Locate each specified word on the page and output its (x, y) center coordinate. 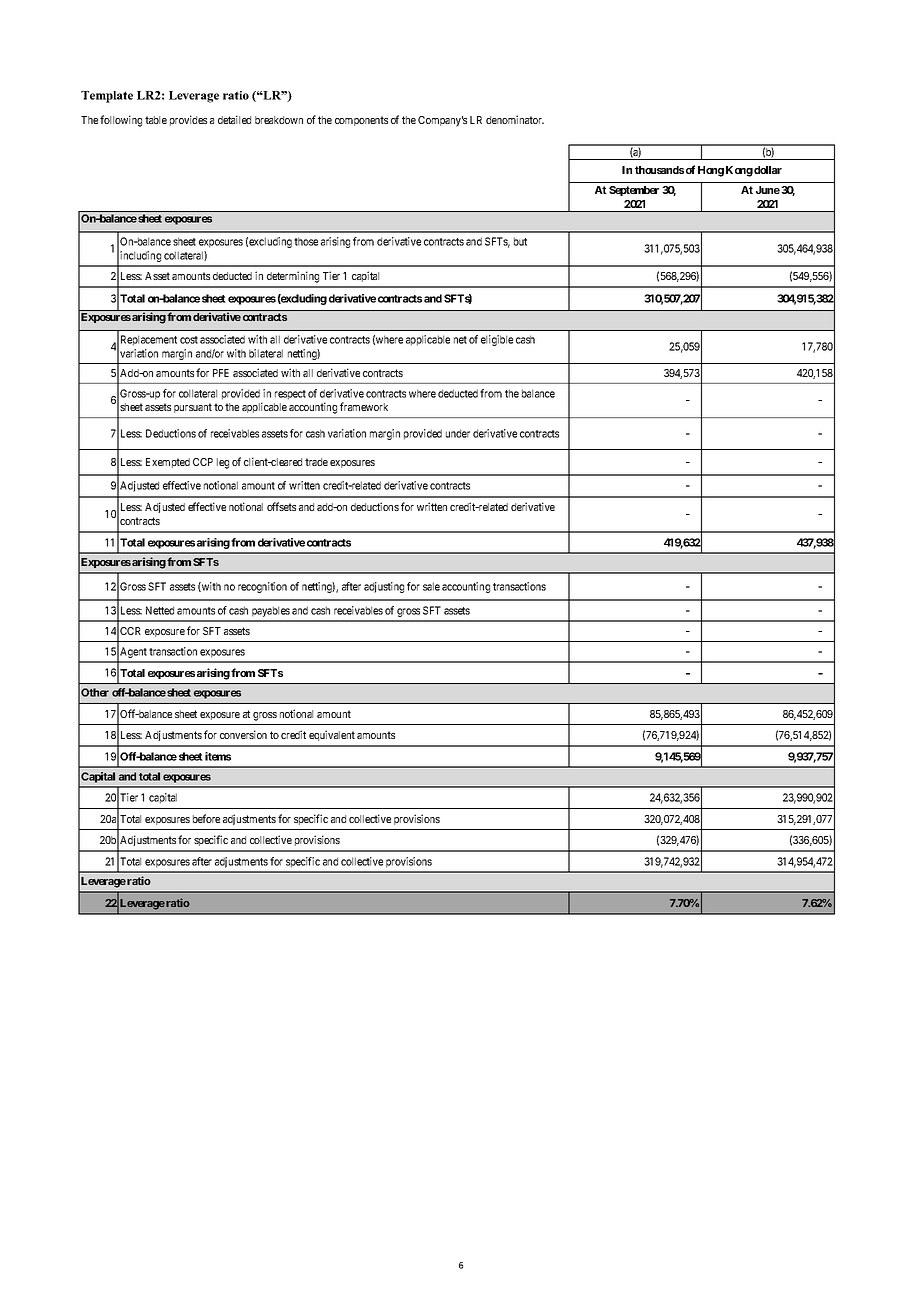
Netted (160, 610)
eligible (497, 340)
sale (431, 586)
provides (188, 120)
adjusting (384, 587)
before (206, 818)
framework (364, 406)
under (458, 433)
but (520, 241)
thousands (659, 170)
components (361, 121)
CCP (203, 462)
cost (189, 340)
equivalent (332, 735)
